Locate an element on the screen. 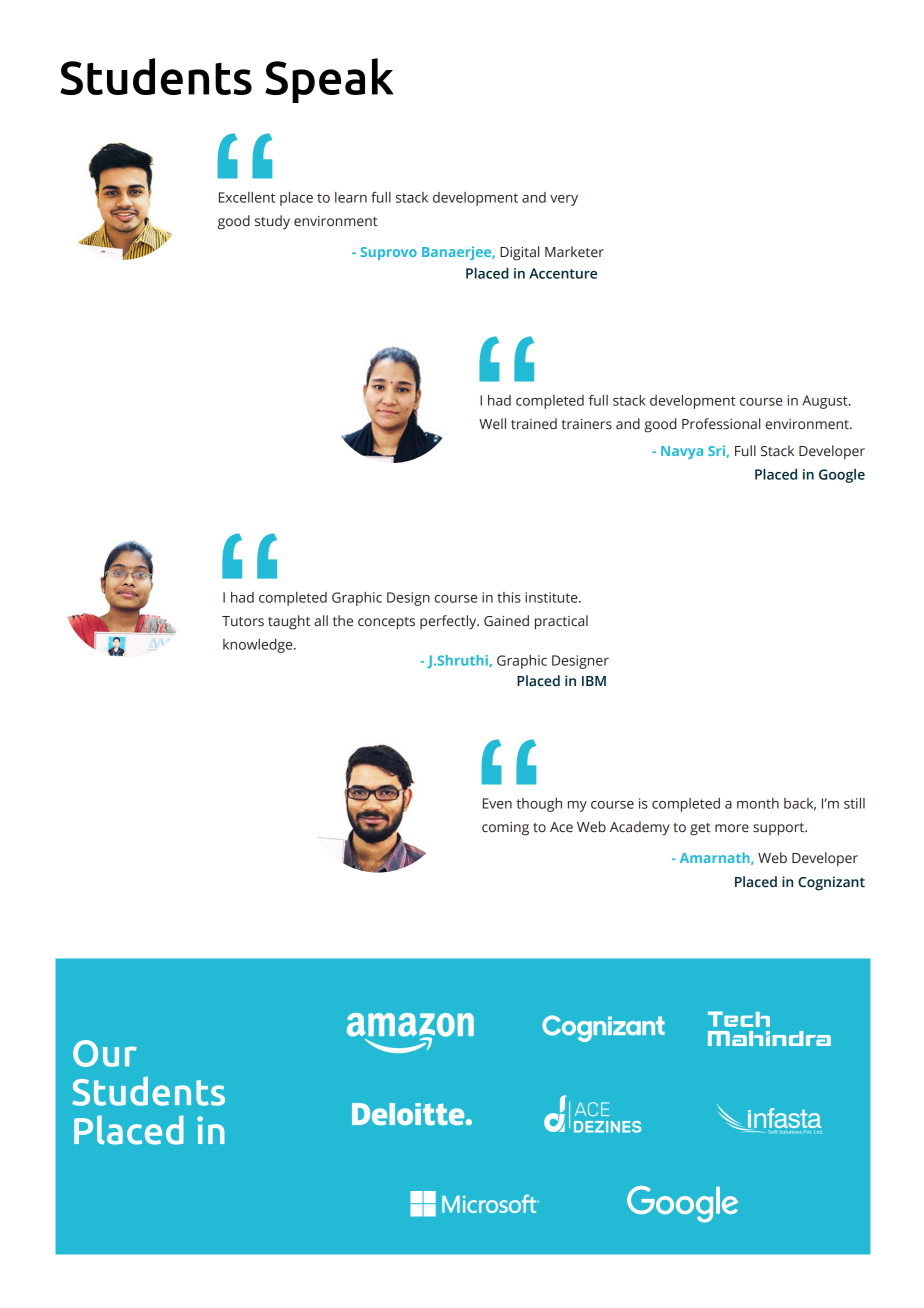 This screenshot has width=924, height=1308. support is located at coordinates (780, 829).
